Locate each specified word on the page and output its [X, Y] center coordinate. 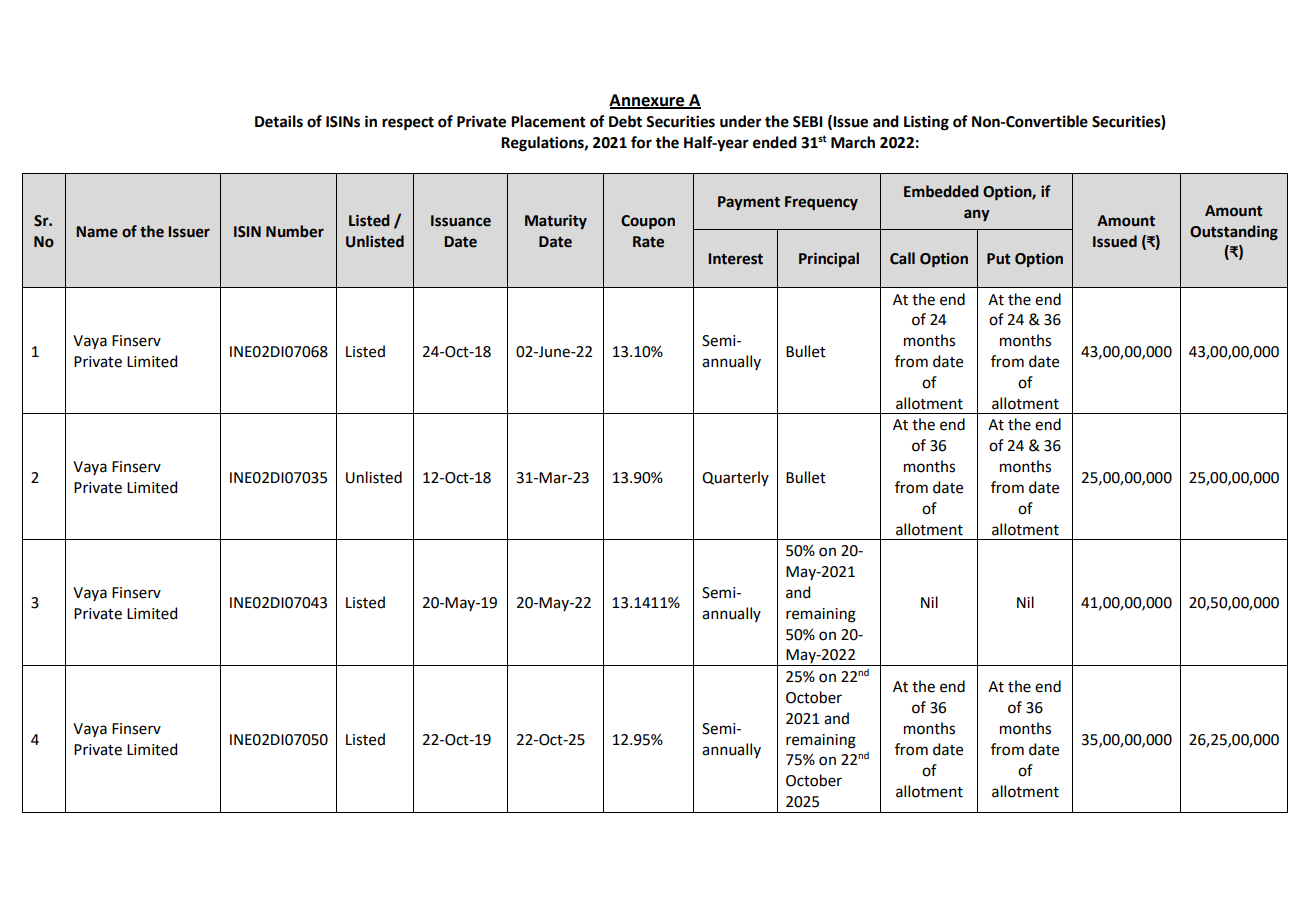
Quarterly [735, 478]
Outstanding [1234, 233]
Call [902, 258]
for [641, 142]
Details [279, 121]
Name [97, 232]
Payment [749, 203]
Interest [735, 259]
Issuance [461, 221]
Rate [648, 242]
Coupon [648, 222]
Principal [829, 259]
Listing [926, 123]
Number [295, 231]
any [977, 215]
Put [998, 259]
